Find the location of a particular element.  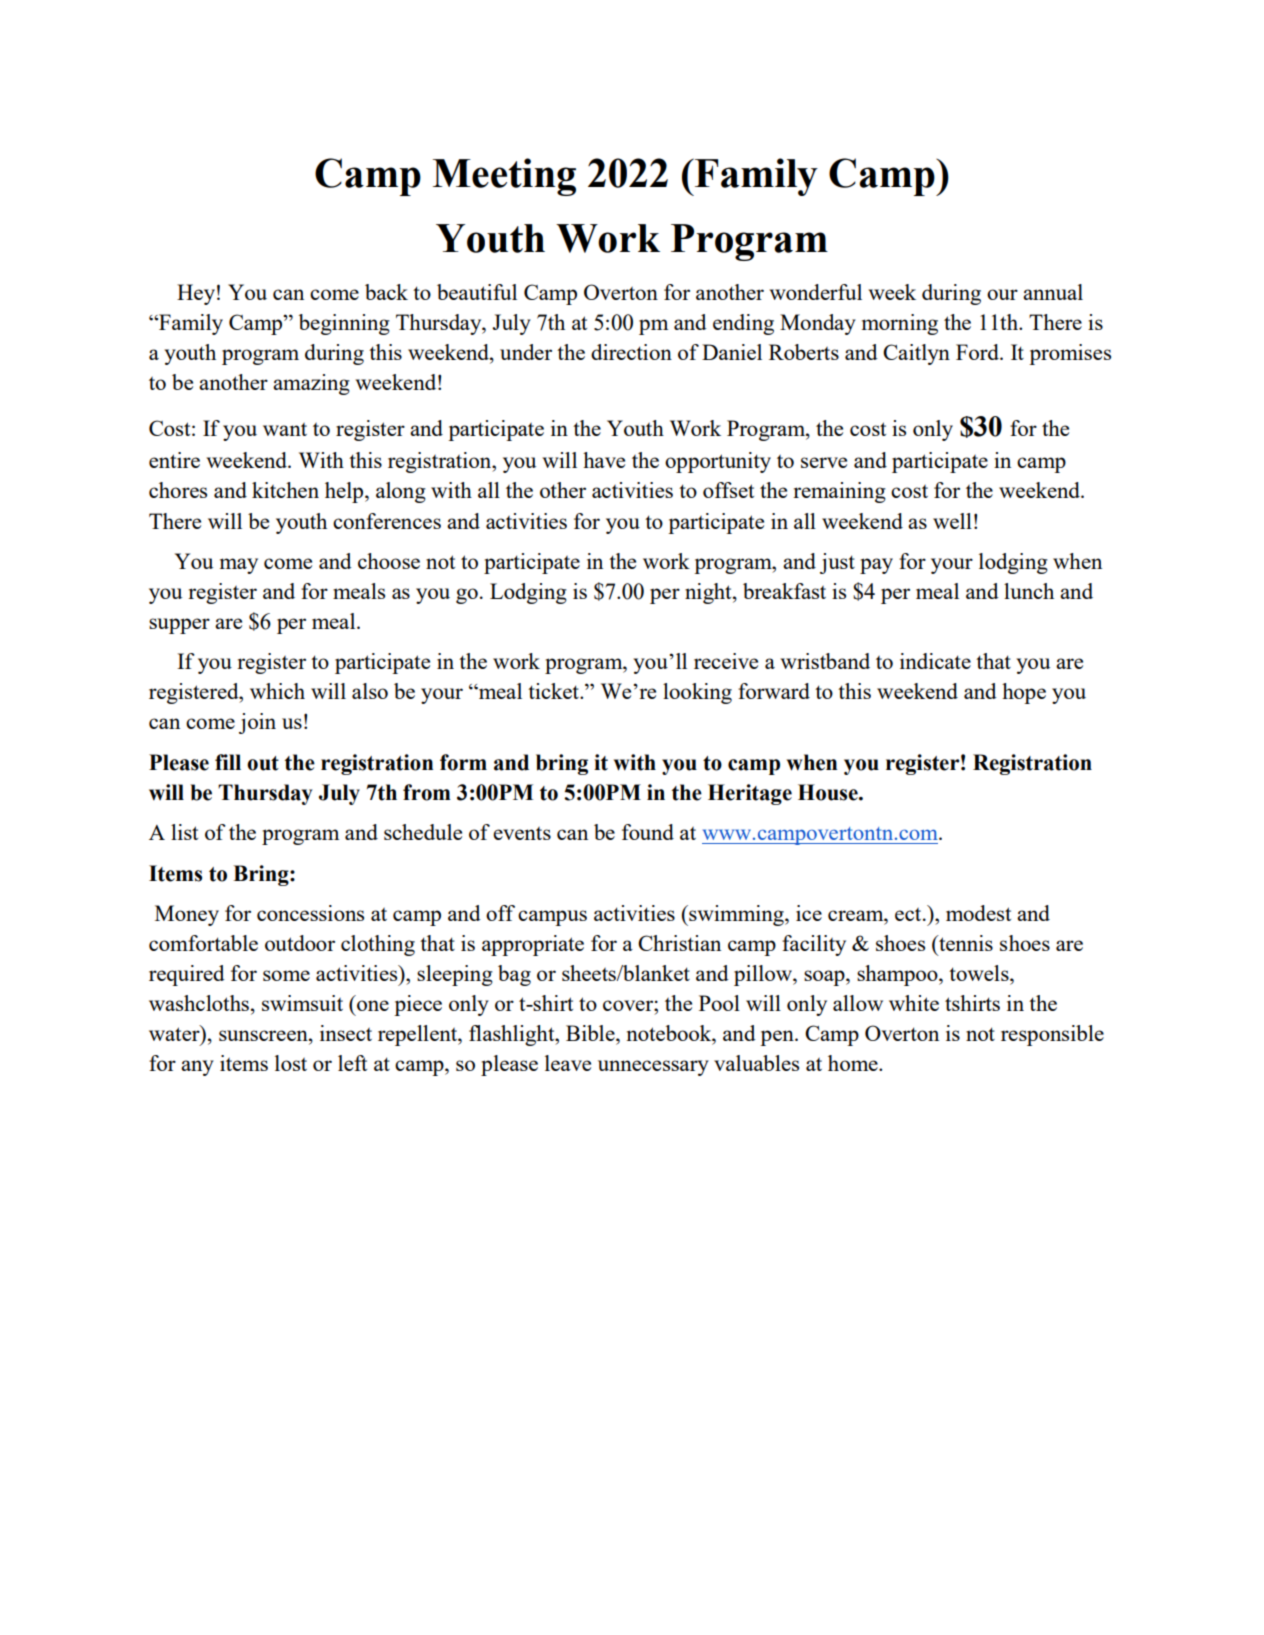

lost is located at coordinates (291, 1063).
